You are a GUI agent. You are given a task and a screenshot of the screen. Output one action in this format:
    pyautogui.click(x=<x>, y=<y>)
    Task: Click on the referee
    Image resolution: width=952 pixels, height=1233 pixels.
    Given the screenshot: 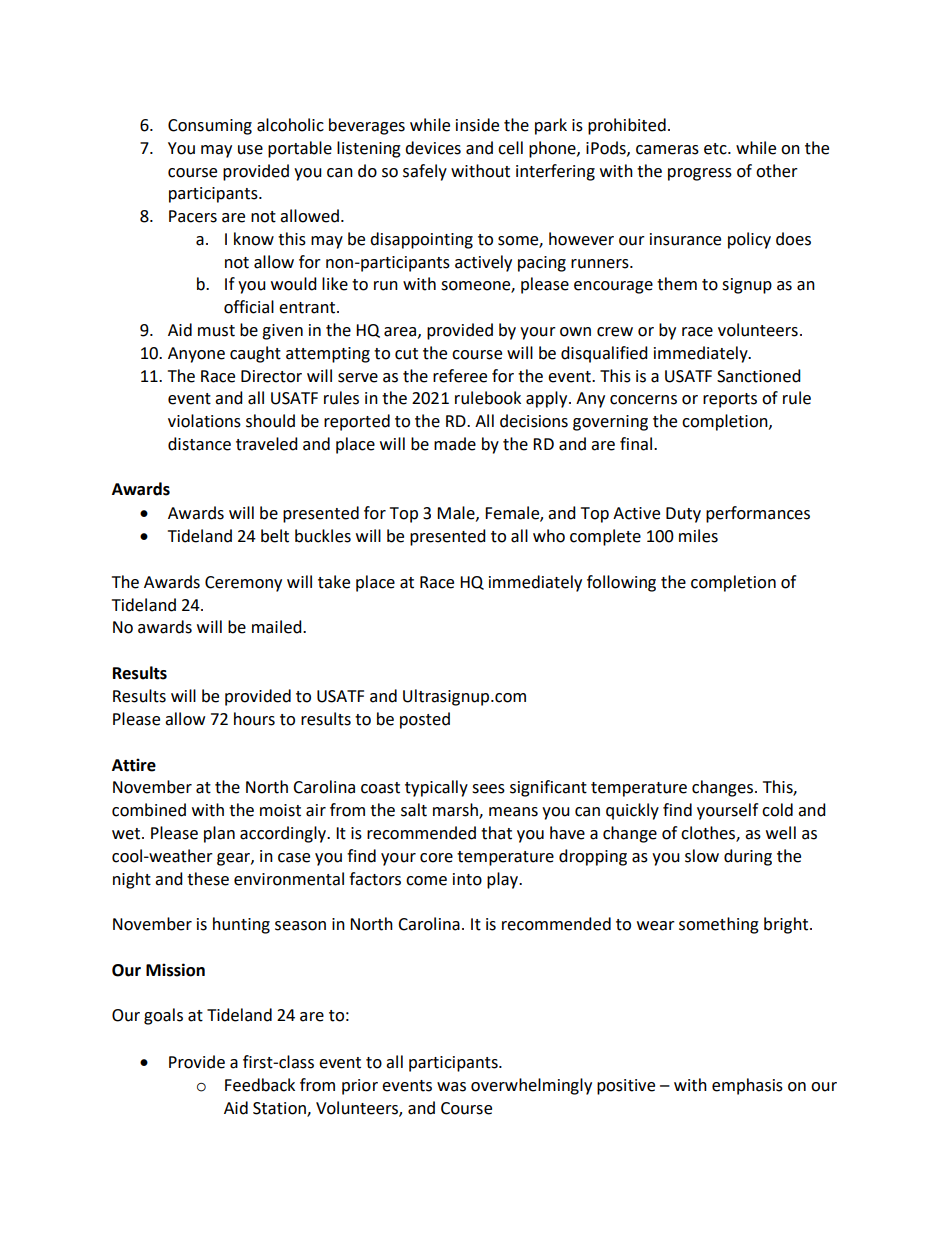 What is the action you would take?
    pyautogui.click(x=460, y=376)
